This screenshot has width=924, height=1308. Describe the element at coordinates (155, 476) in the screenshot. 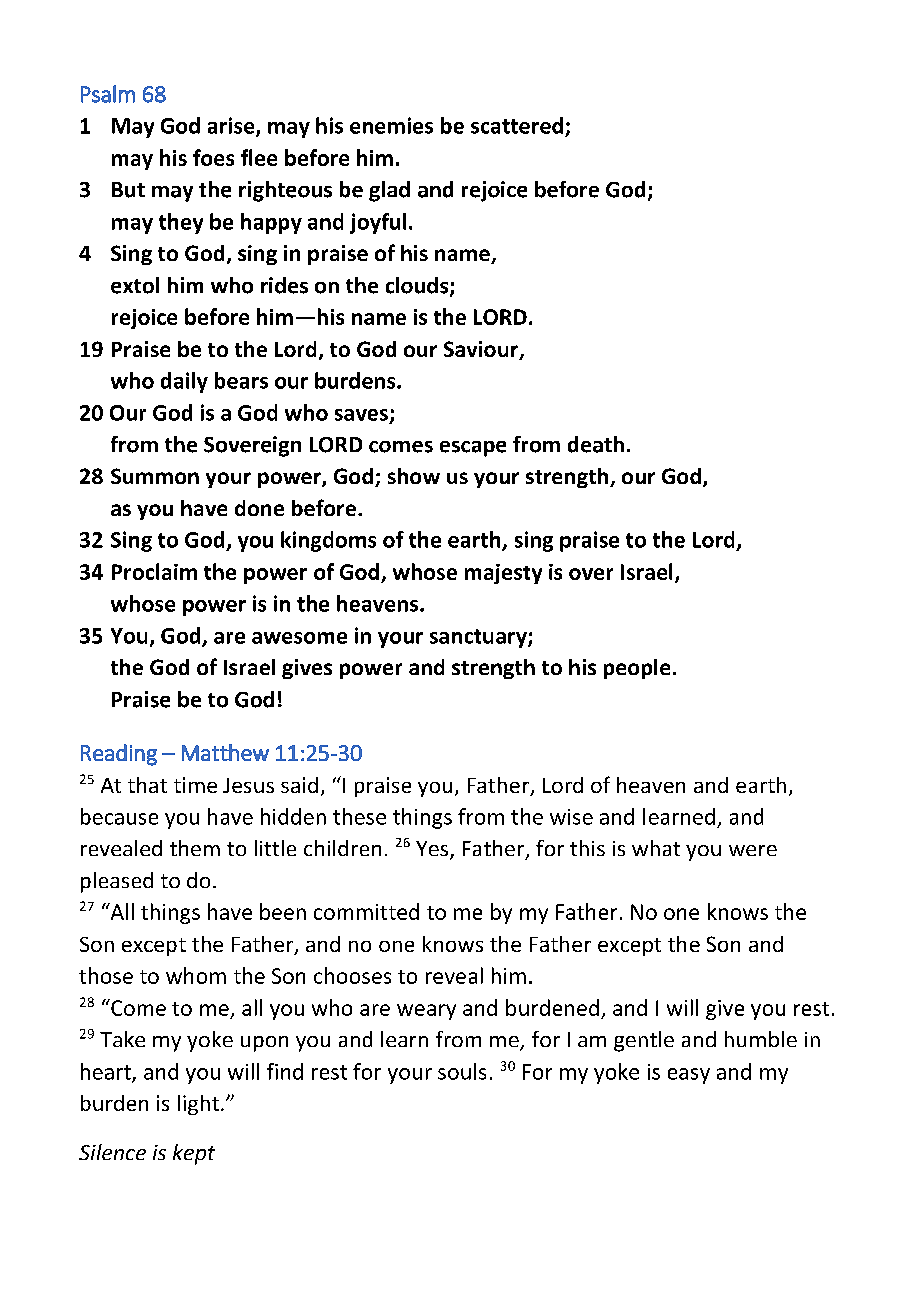

I see `Summon` at that location.
